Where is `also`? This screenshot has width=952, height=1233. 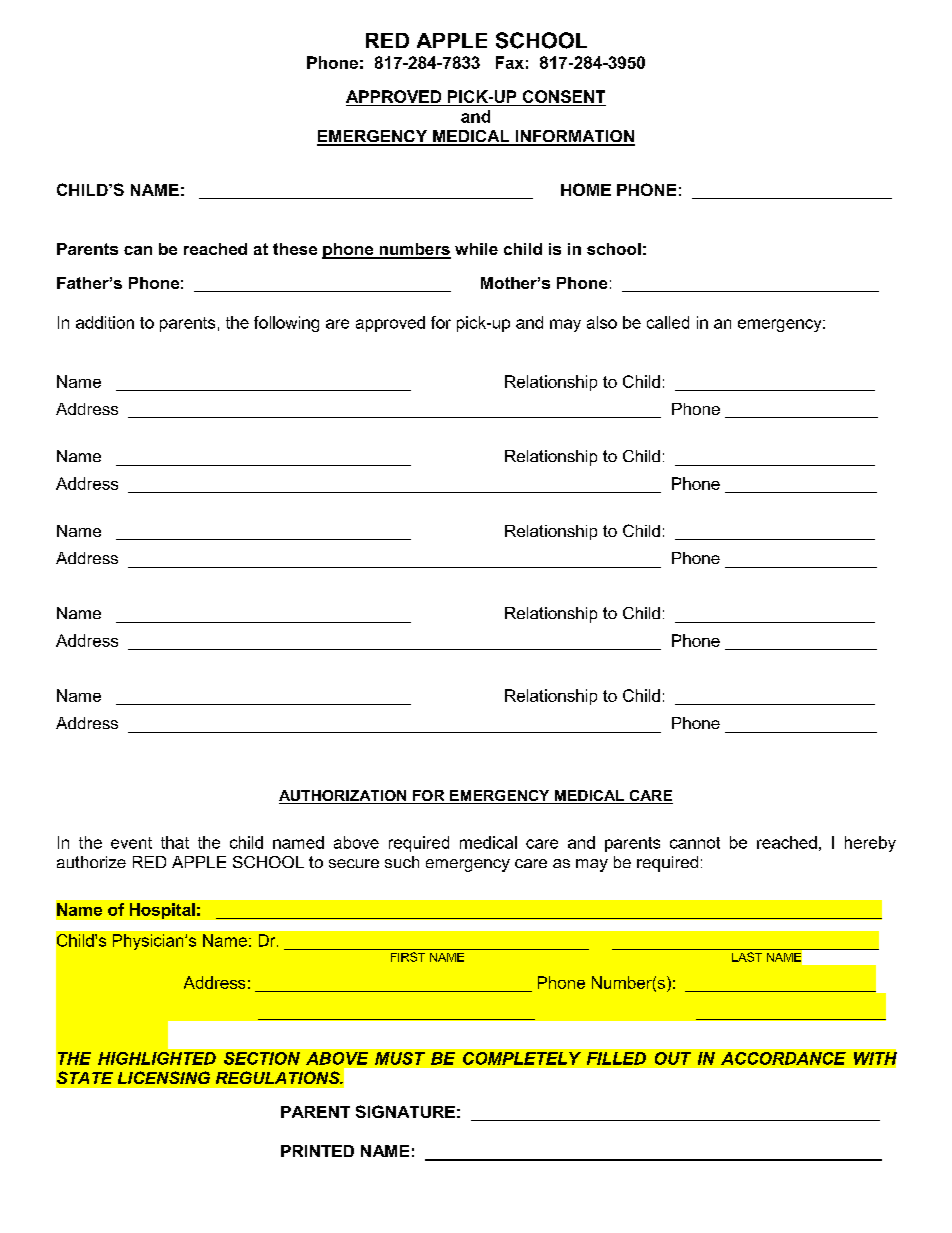
also is located at coordinates (602, 322).
